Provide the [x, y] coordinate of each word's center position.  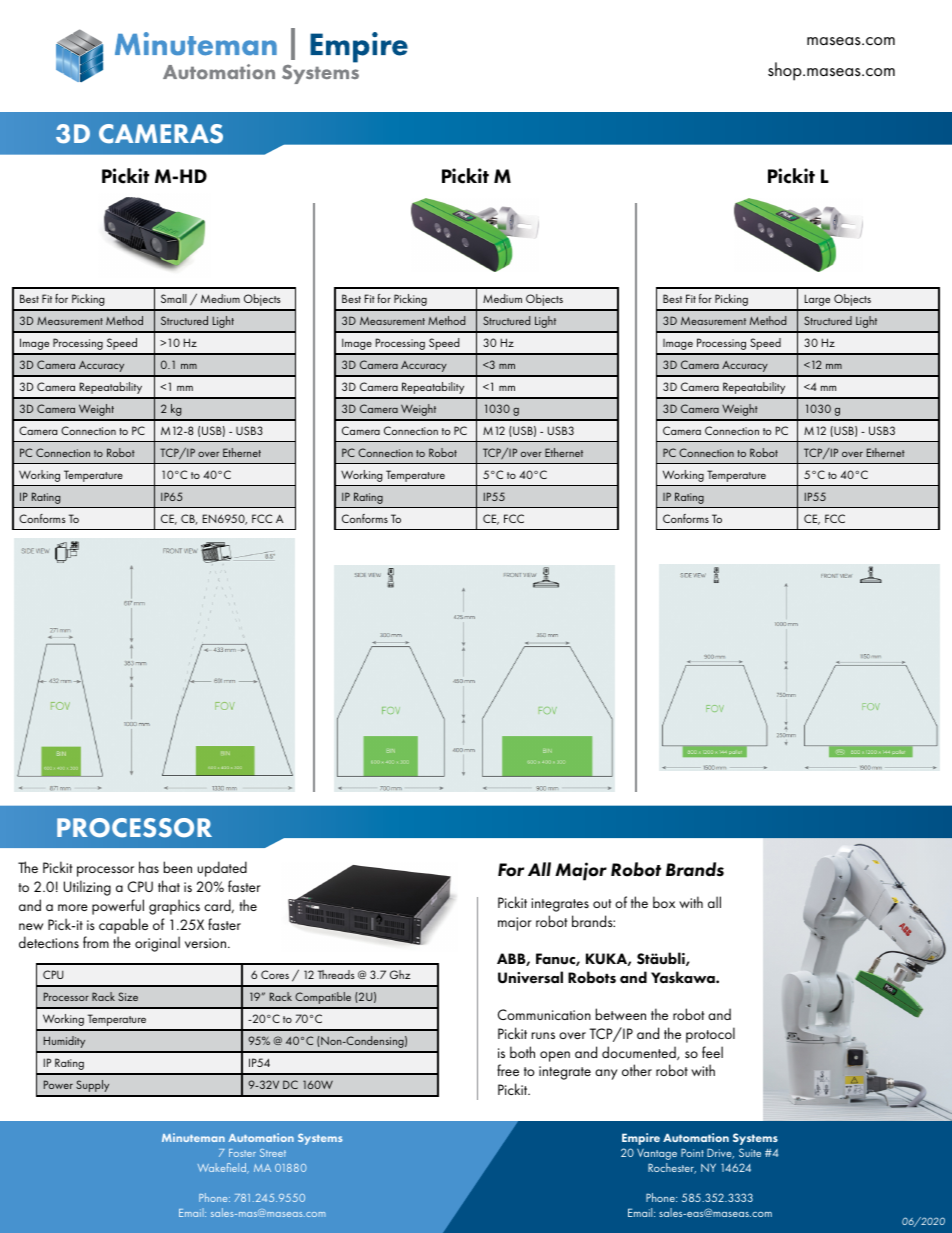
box [664, 902]
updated [222, 869]
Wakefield [223, 1168]
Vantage [657, 1154]
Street [273, 1153]
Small [174, 298]
